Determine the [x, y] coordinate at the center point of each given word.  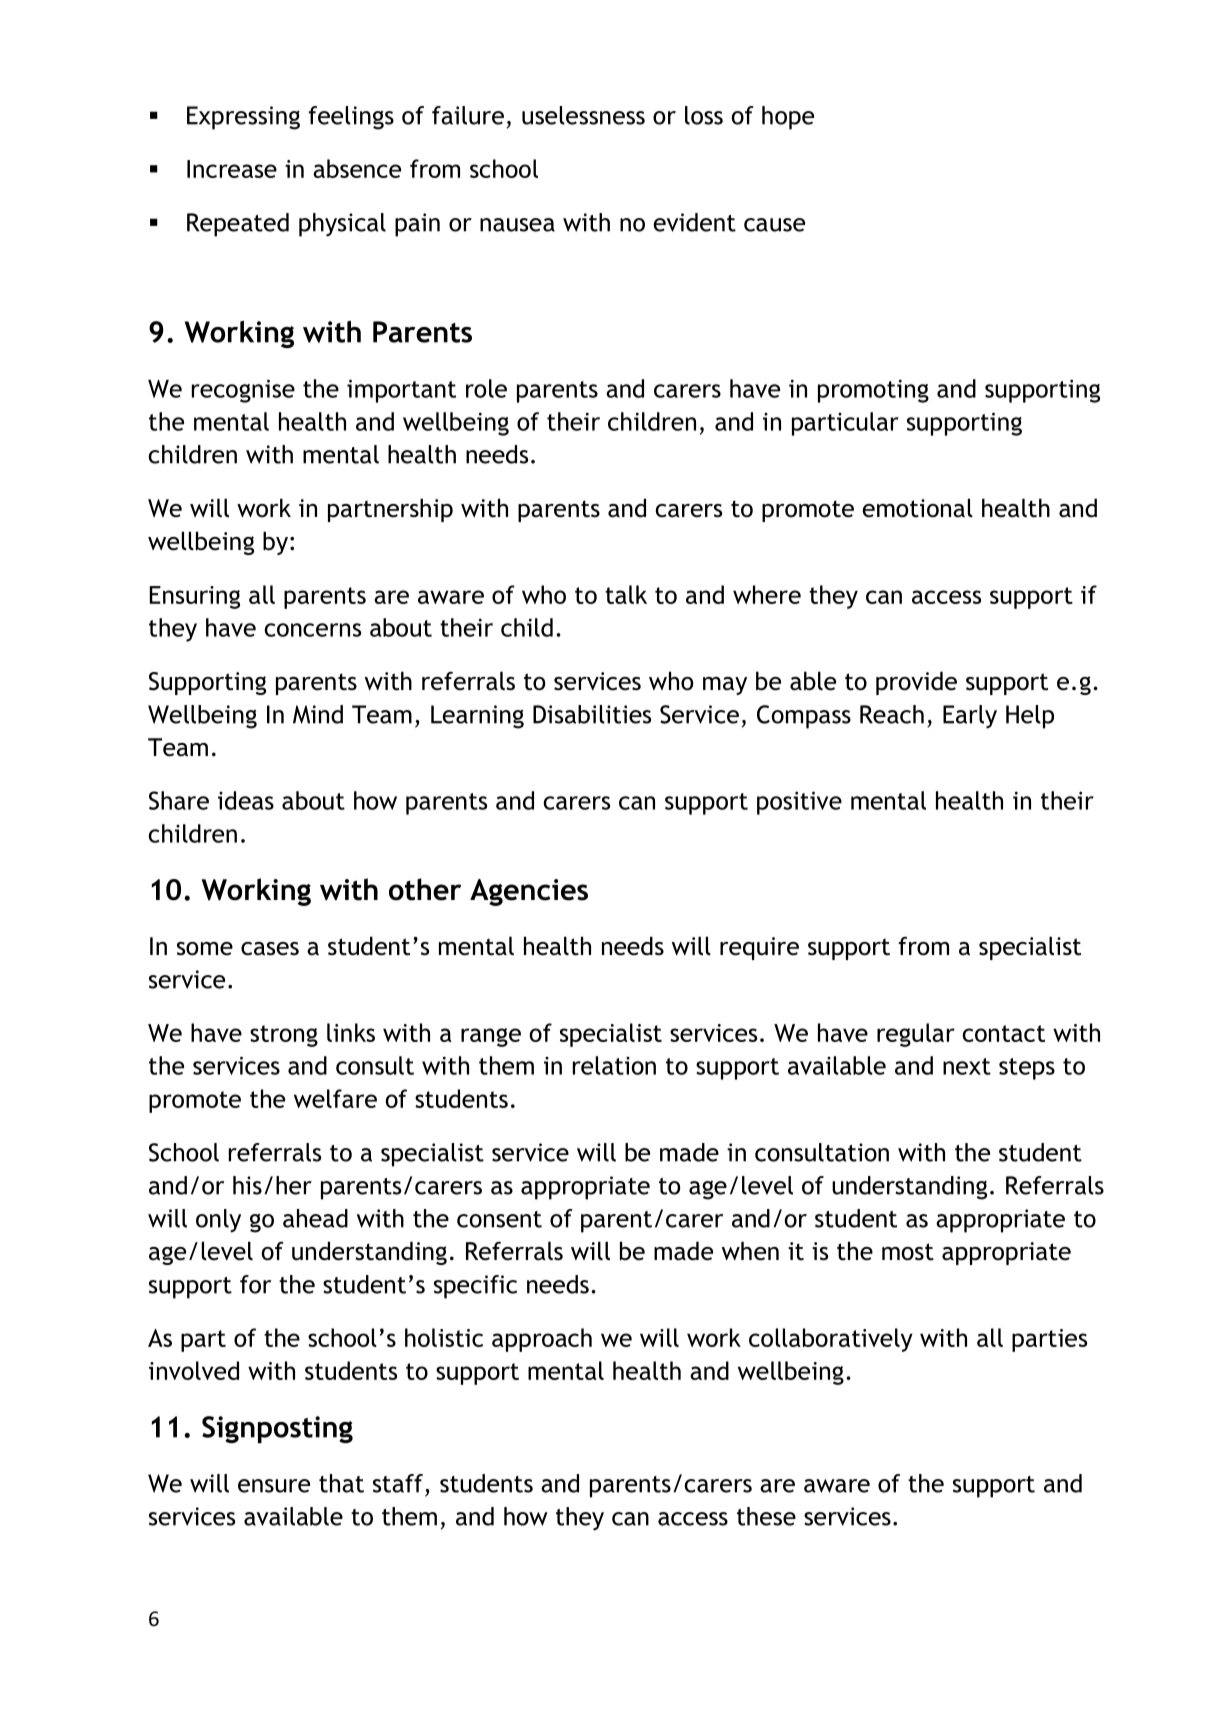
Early [970, 717]
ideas [246, 800]
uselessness [583, 115]
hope [788, 118]
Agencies [529, 892]
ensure [274, 1486]
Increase [232, 169]
